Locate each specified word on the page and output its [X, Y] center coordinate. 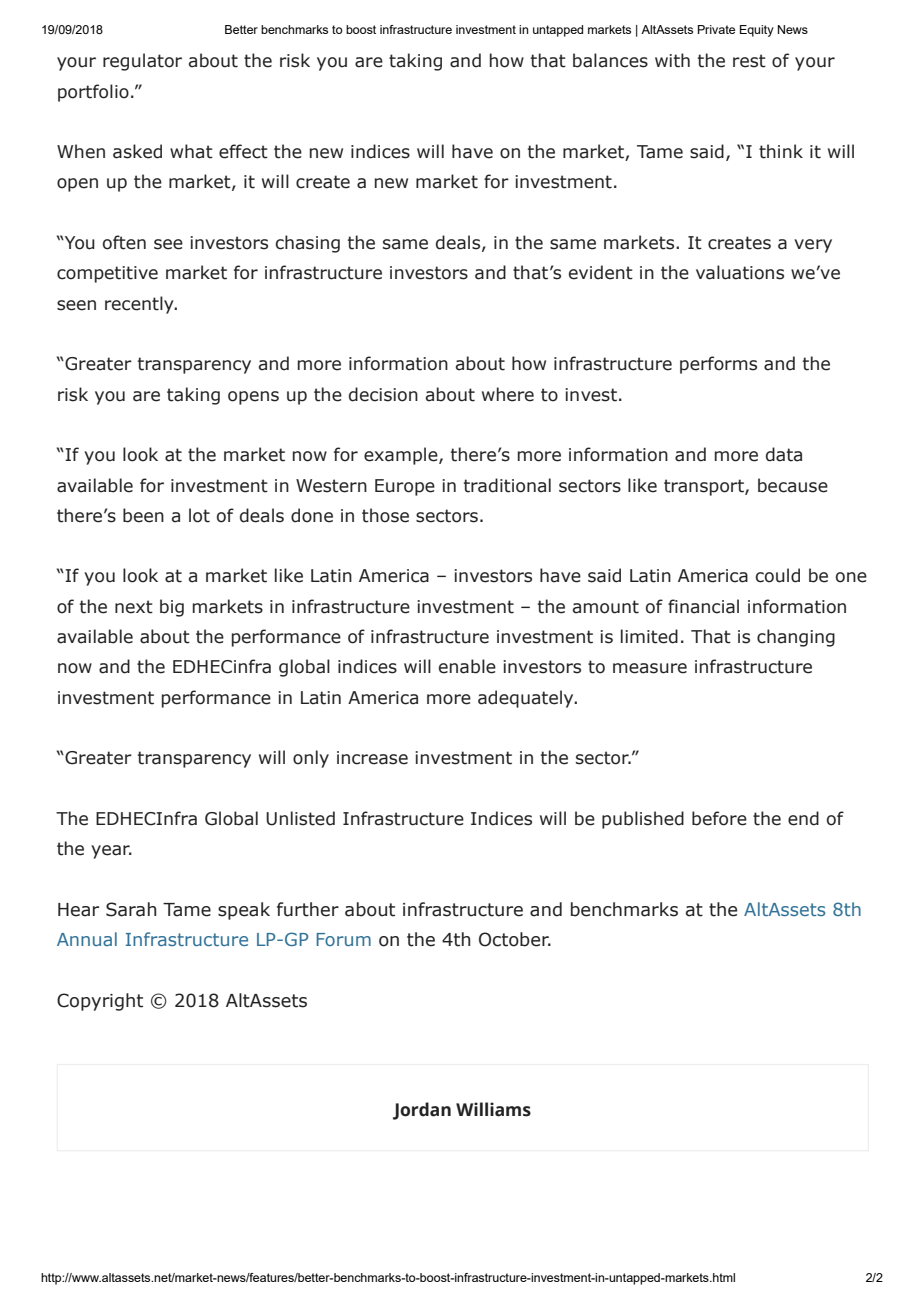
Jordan [422, 1111]
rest [749, 61]
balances [610, 60]
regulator [142, 62]
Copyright [100, 1002]
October [515, 939]
